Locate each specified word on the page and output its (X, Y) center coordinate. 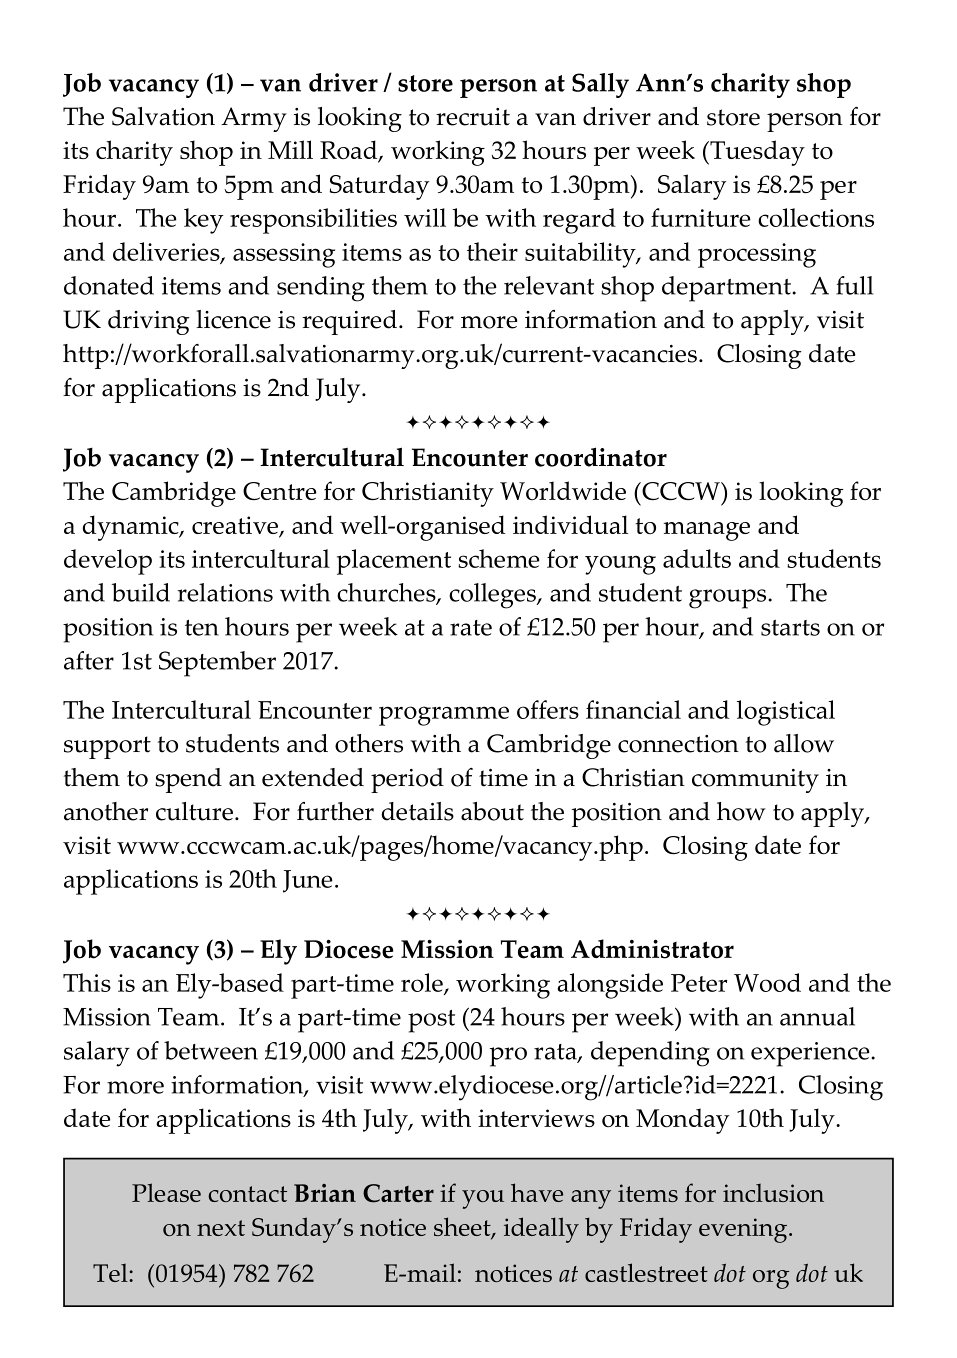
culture (194, 811)
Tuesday (756, 153)
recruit (473, 117)
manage (707, 531)
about (492, 811)
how (741, 811)
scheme (499, 558)
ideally (541, 1230)
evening (744, 1230)
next (221, 1228)
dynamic (131, 528)
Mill (290, 149)
